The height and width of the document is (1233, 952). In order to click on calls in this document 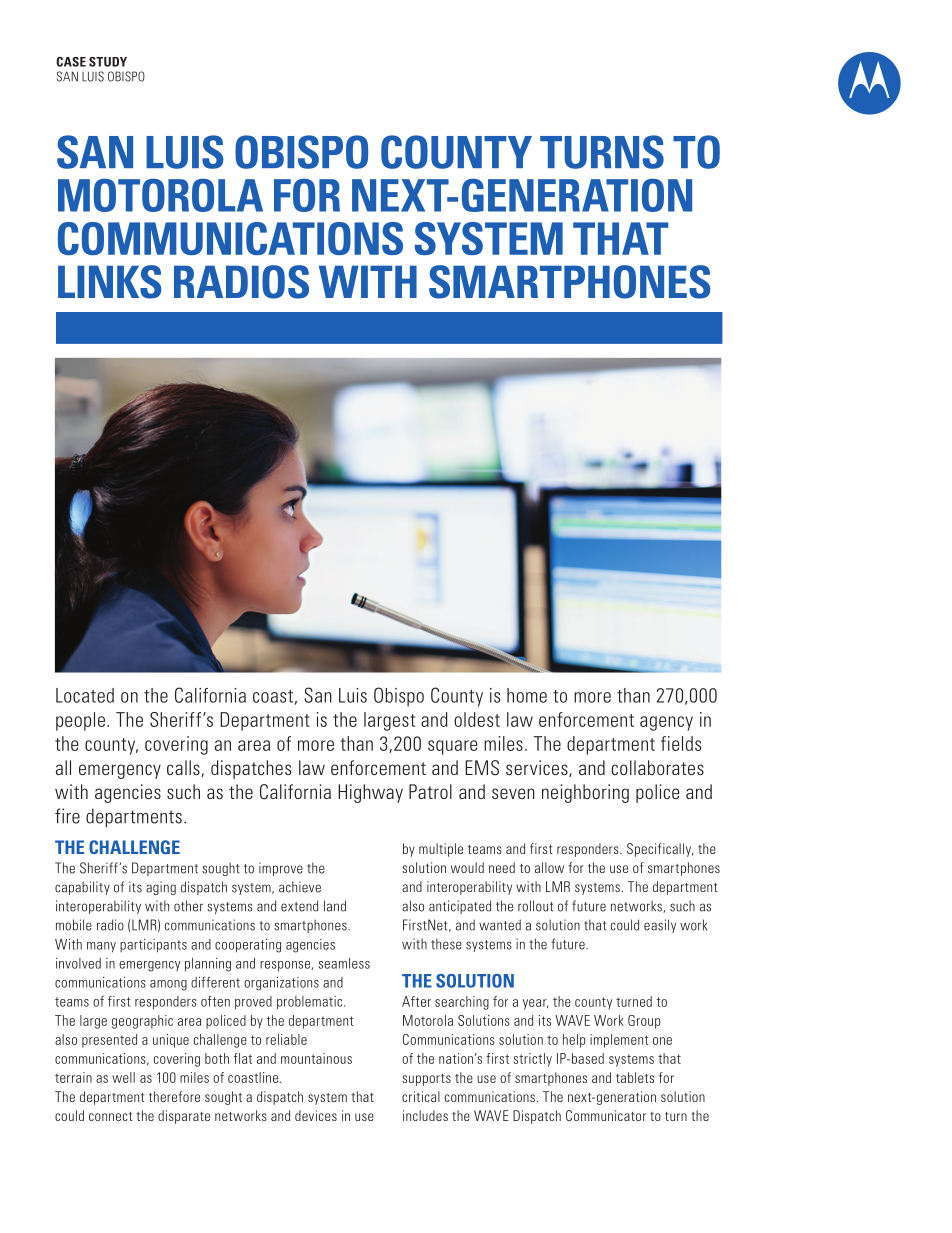, I will do `click(184, 768)`.
